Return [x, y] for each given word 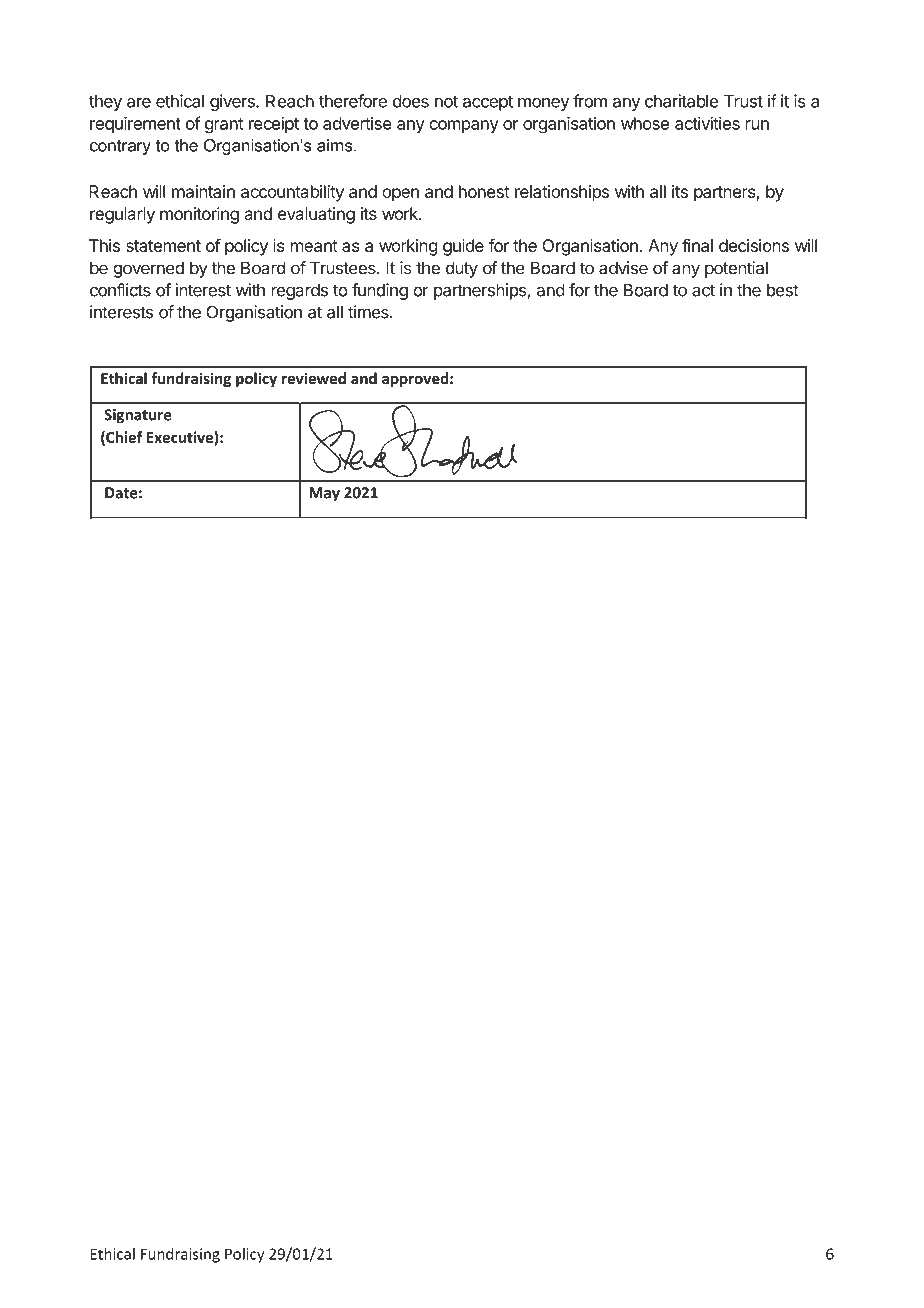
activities [707, 123]
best [783, 290]
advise [623, 268]
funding [380, 291]
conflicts [120, 290]
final [697, 245]
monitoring [199, 215]
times [369, 312]
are [139, 103]
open [400, 195]
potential [736, 269]
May [324, 494]
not [446, 102]
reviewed [314, 378]
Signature [138, 416]
